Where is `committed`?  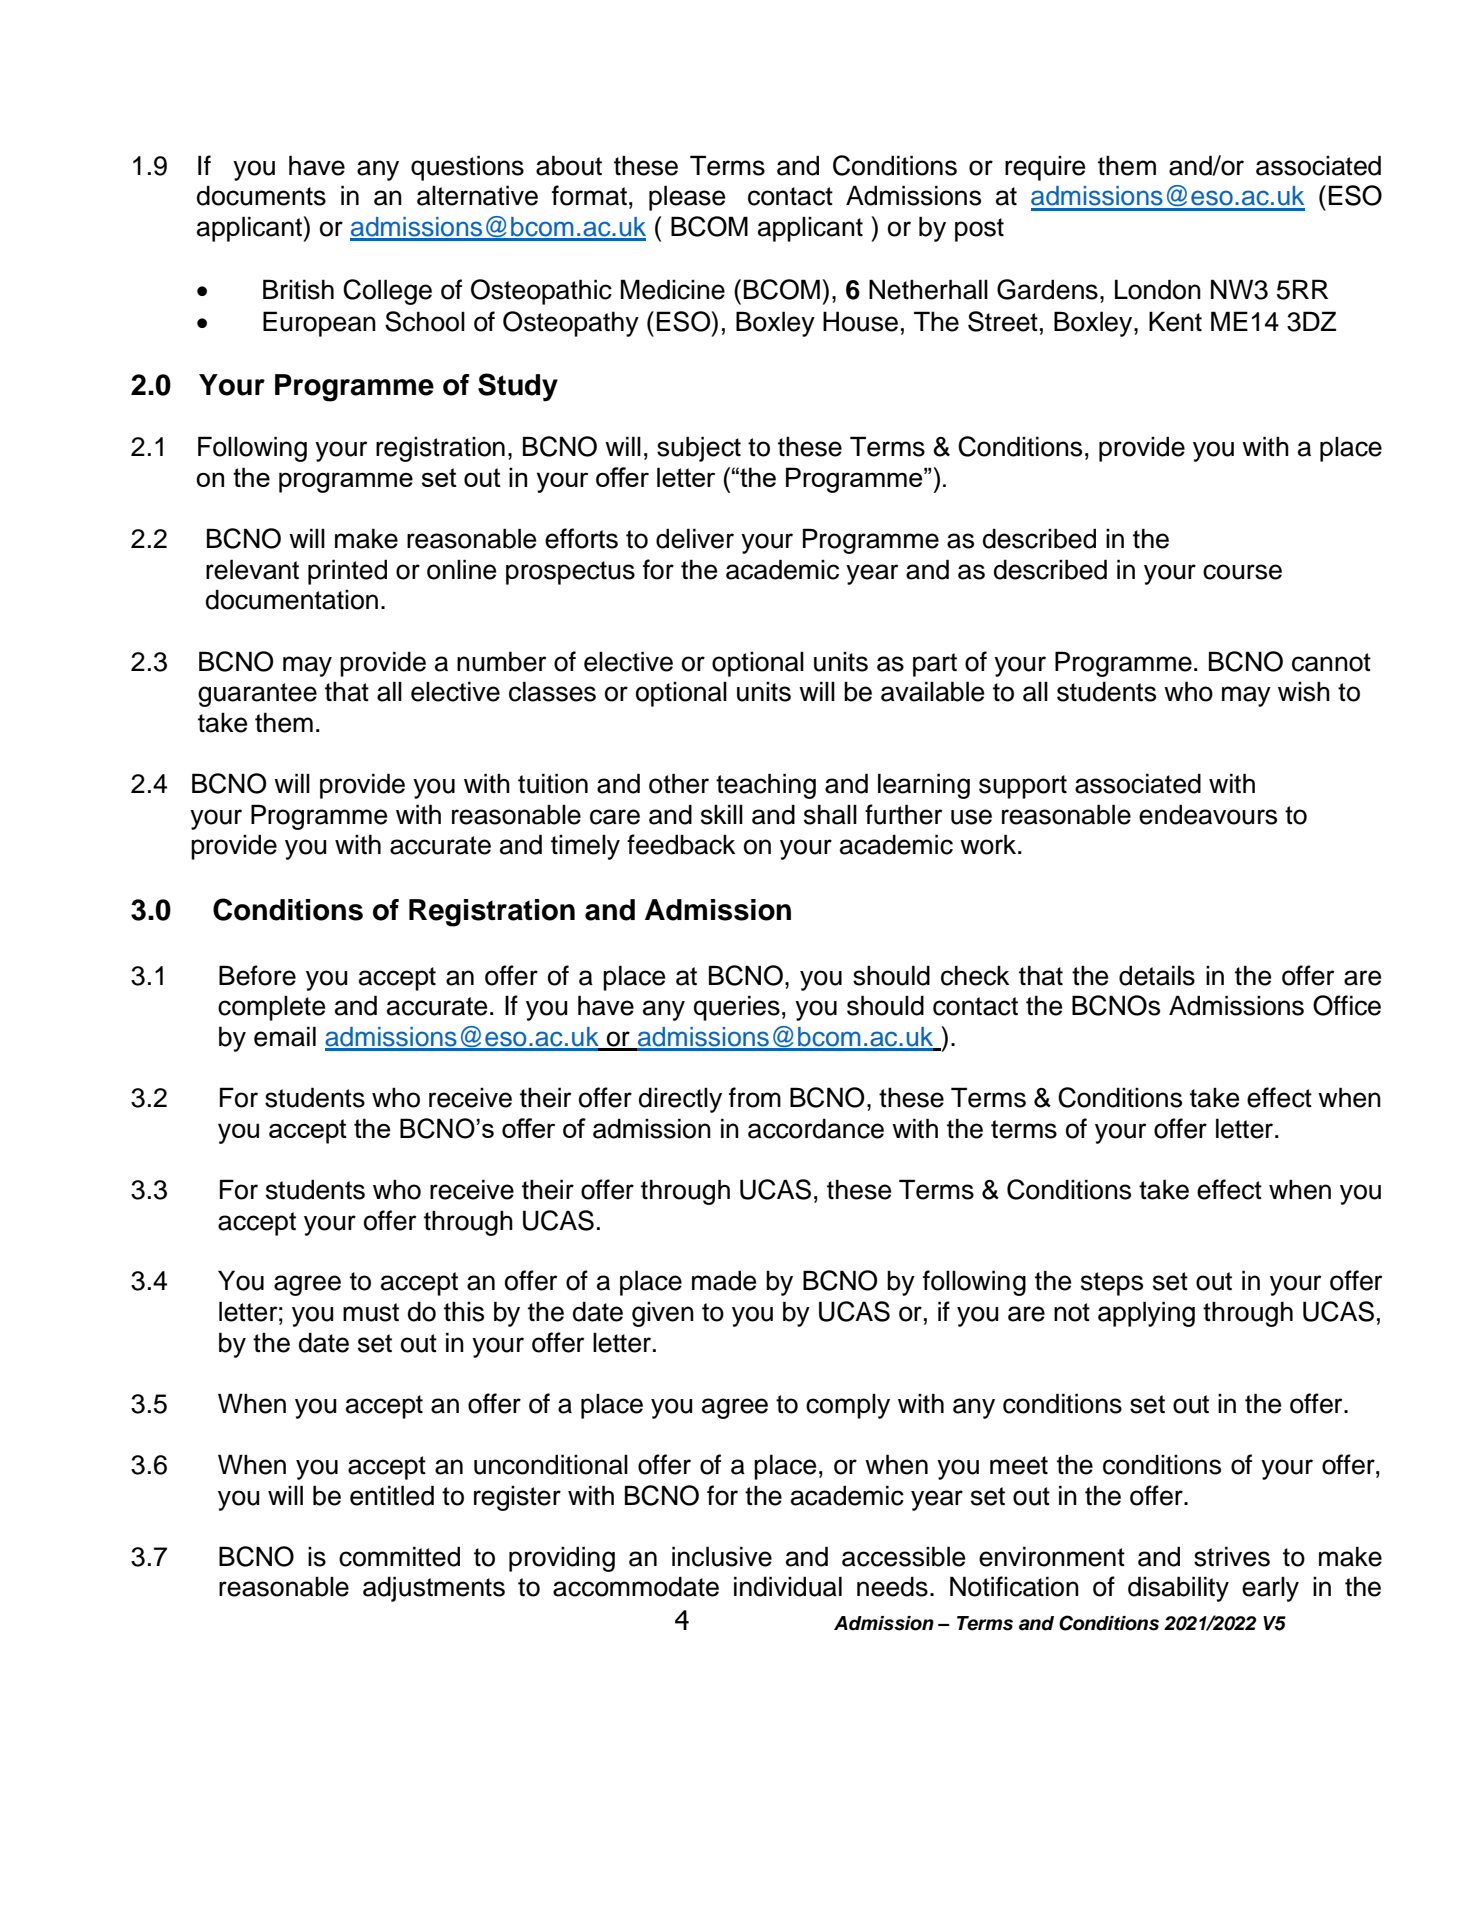
committed is located at coordinates (399, 1556).
